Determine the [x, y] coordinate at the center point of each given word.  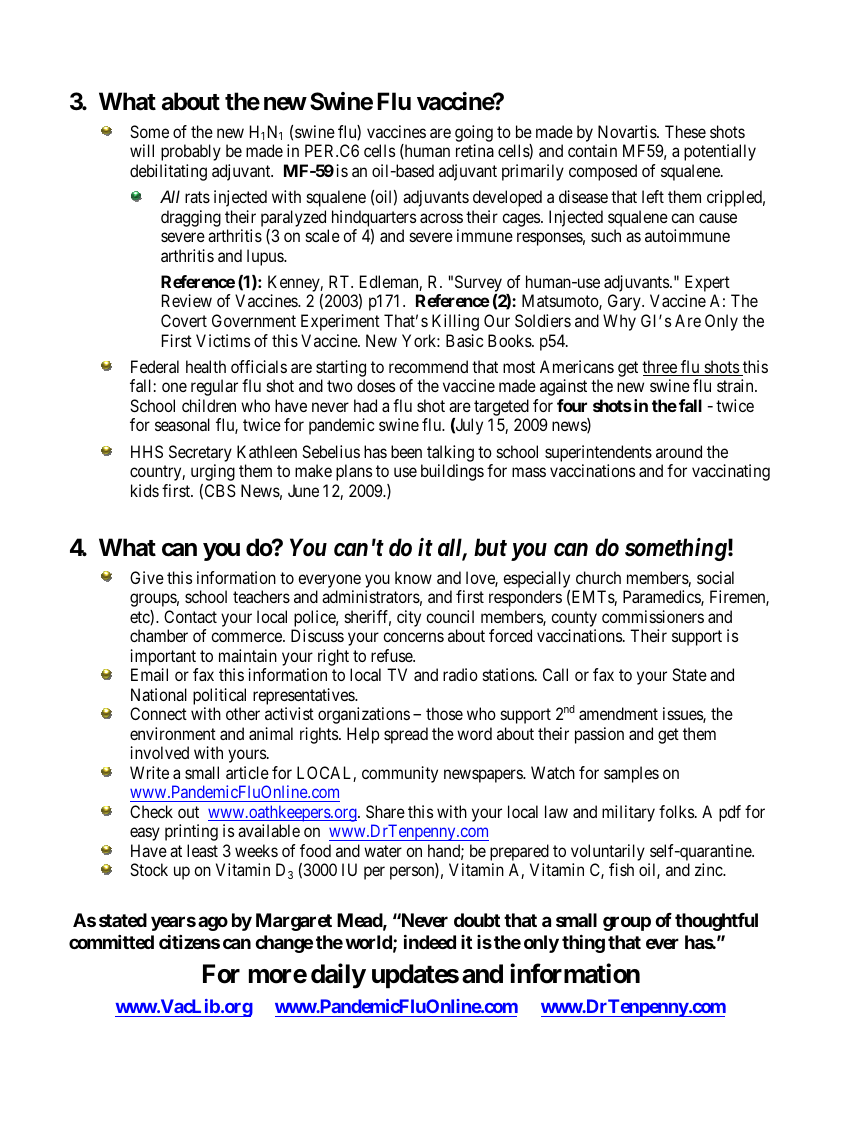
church [598, 577]
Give [147, 577]
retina [475, 150]
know [413, 577]
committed [111, 942]
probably [191, 152]
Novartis [628, 131]
